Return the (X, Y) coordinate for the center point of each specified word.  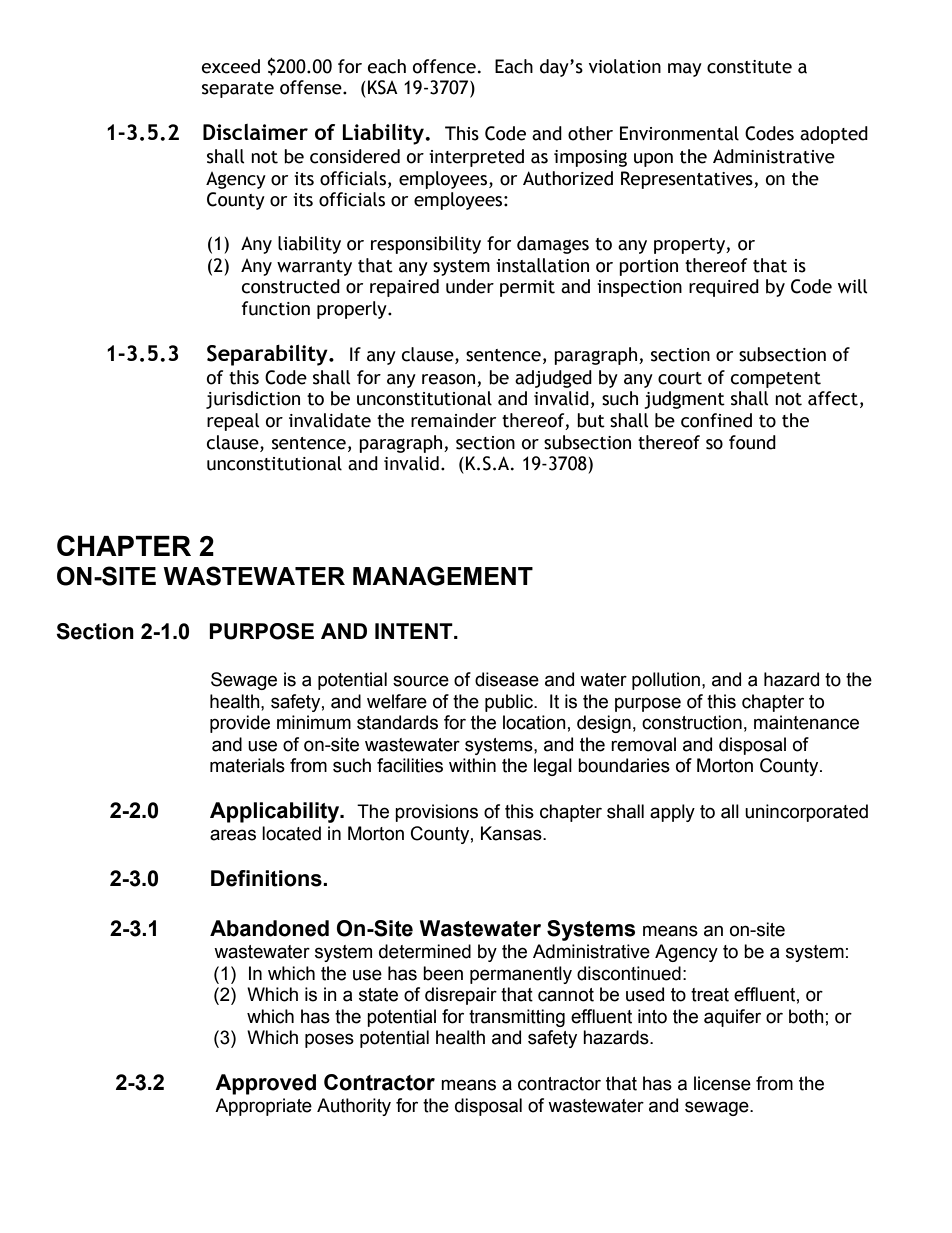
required (724, 288)
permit (527, 288)
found (752, 442)
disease (507, 679)
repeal (233, 422)
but (591, 420)
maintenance (806, 722)
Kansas (512, 833)
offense (312, 87)
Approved (265, 1084)
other (590, 133)
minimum (314, 722)
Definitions (267, 878)
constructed (291, 286)
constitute (749, 67)
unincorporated (806, 813)
